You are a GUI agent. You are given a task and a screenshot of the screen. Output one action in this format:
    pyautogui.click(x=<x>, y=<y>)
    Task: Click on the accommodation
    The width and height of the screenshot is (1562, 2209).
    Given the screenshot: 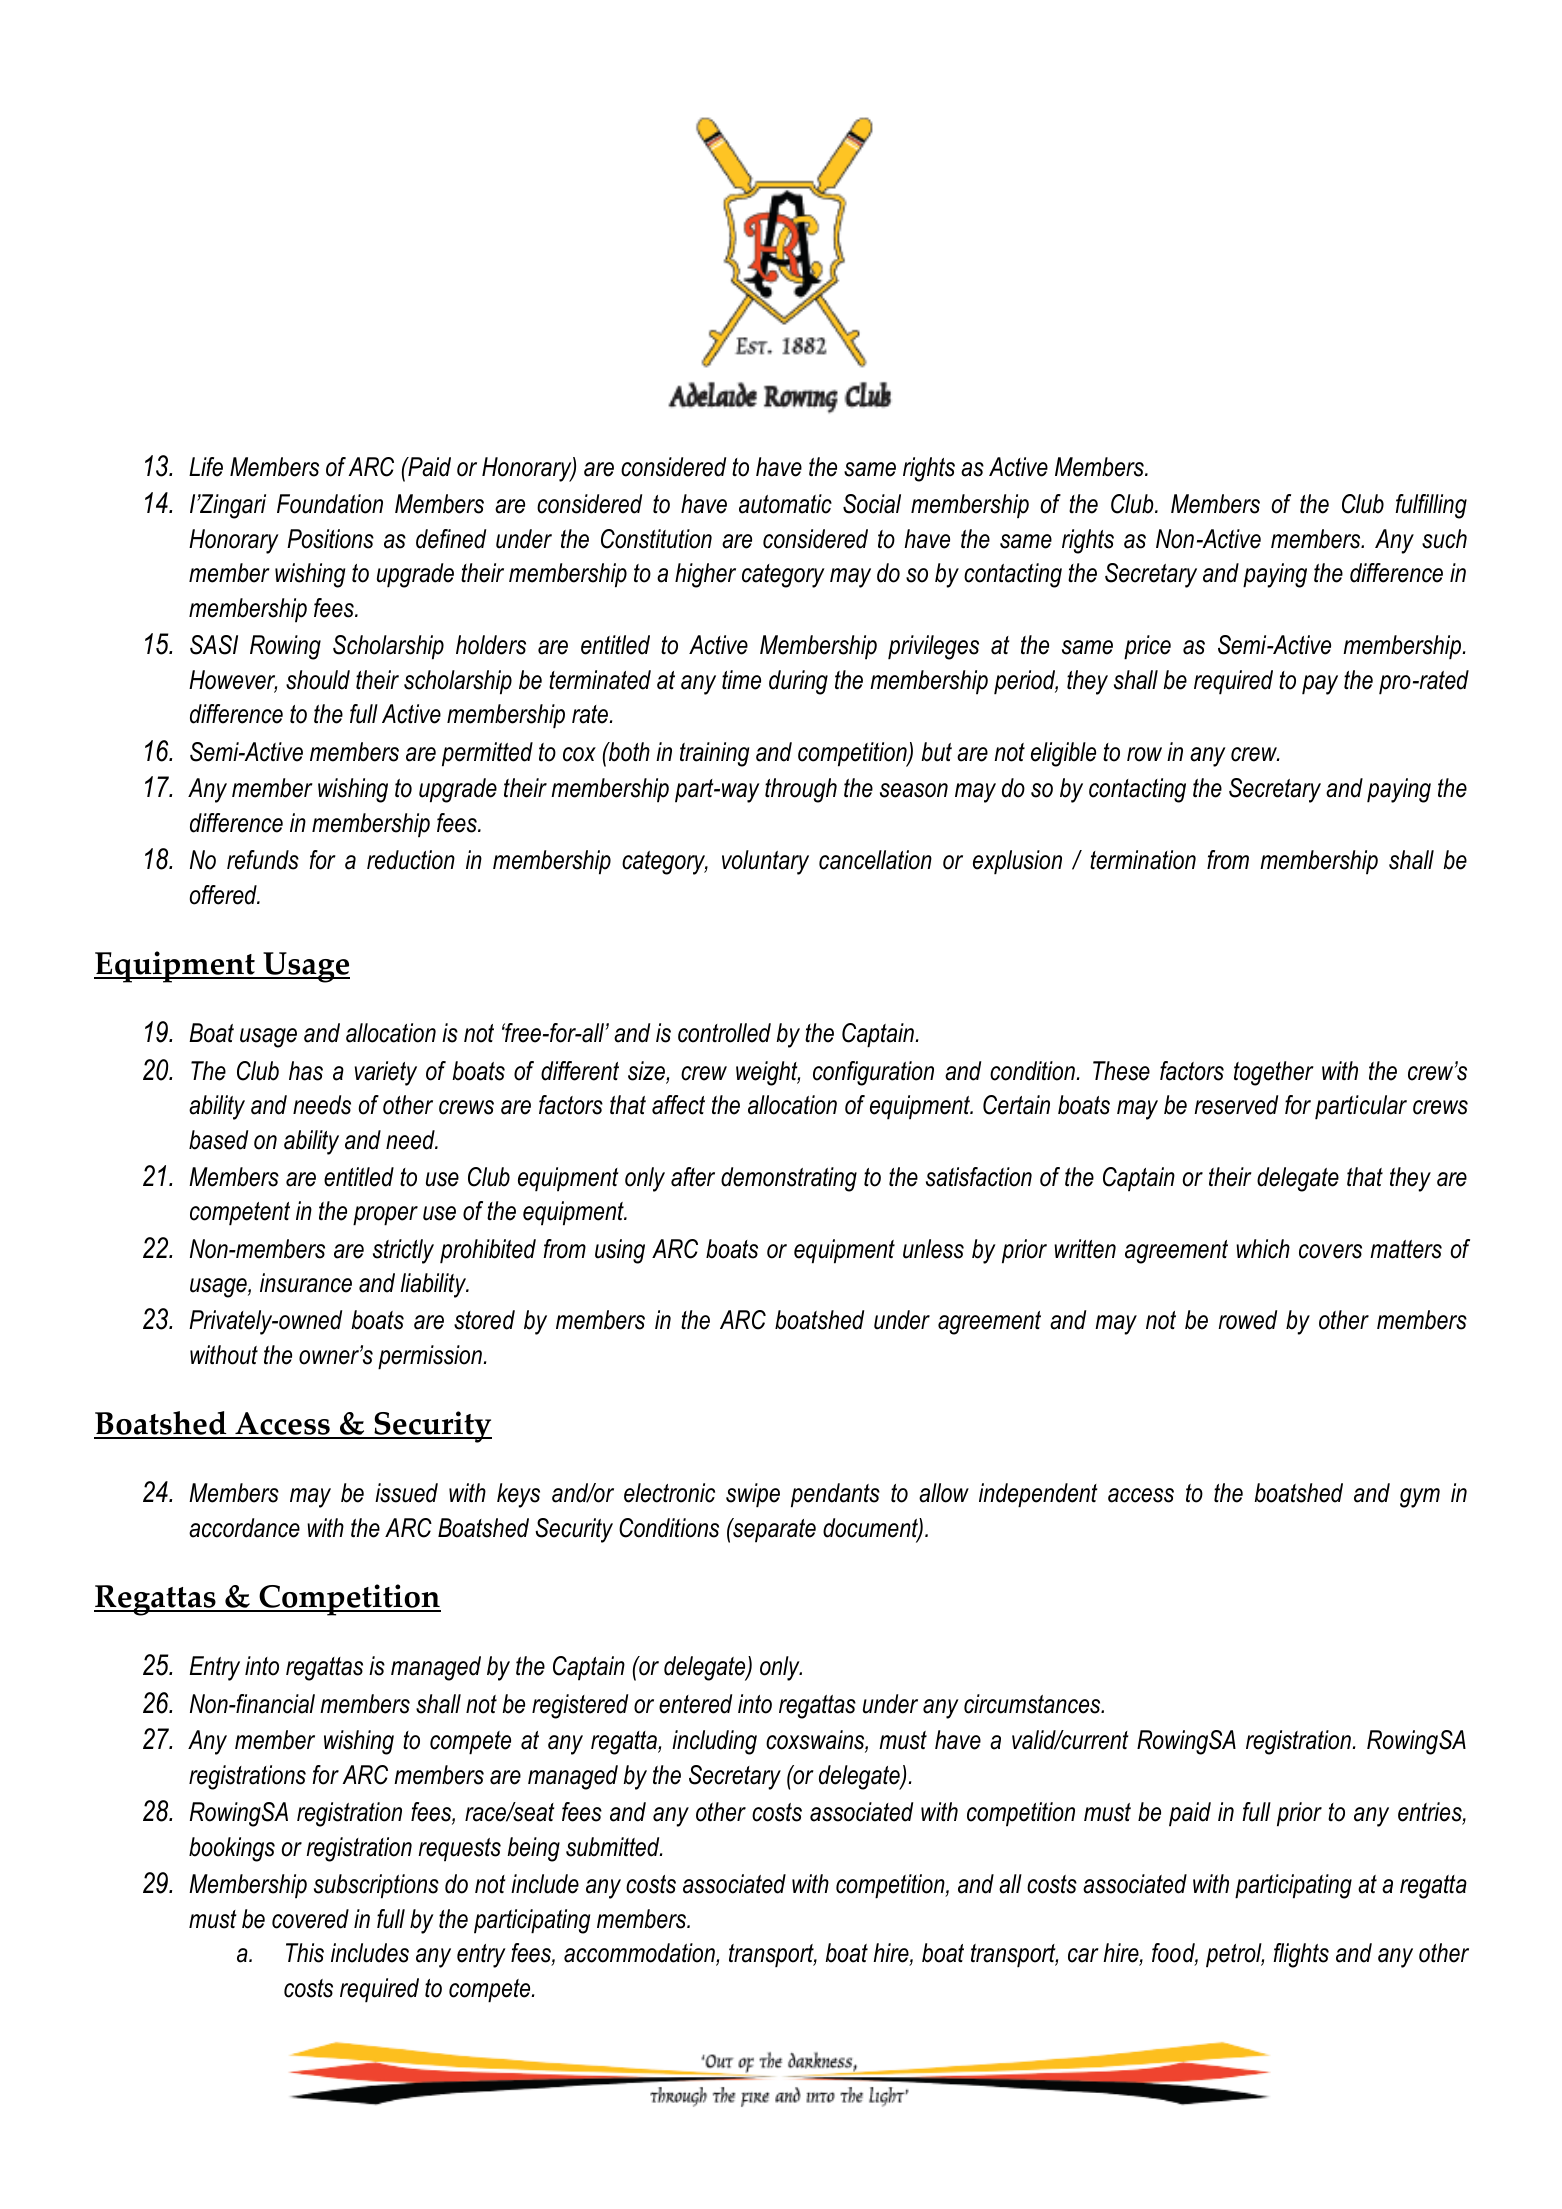 What is the action you would take?
    pyautogui.click(x=640, y=1954)
